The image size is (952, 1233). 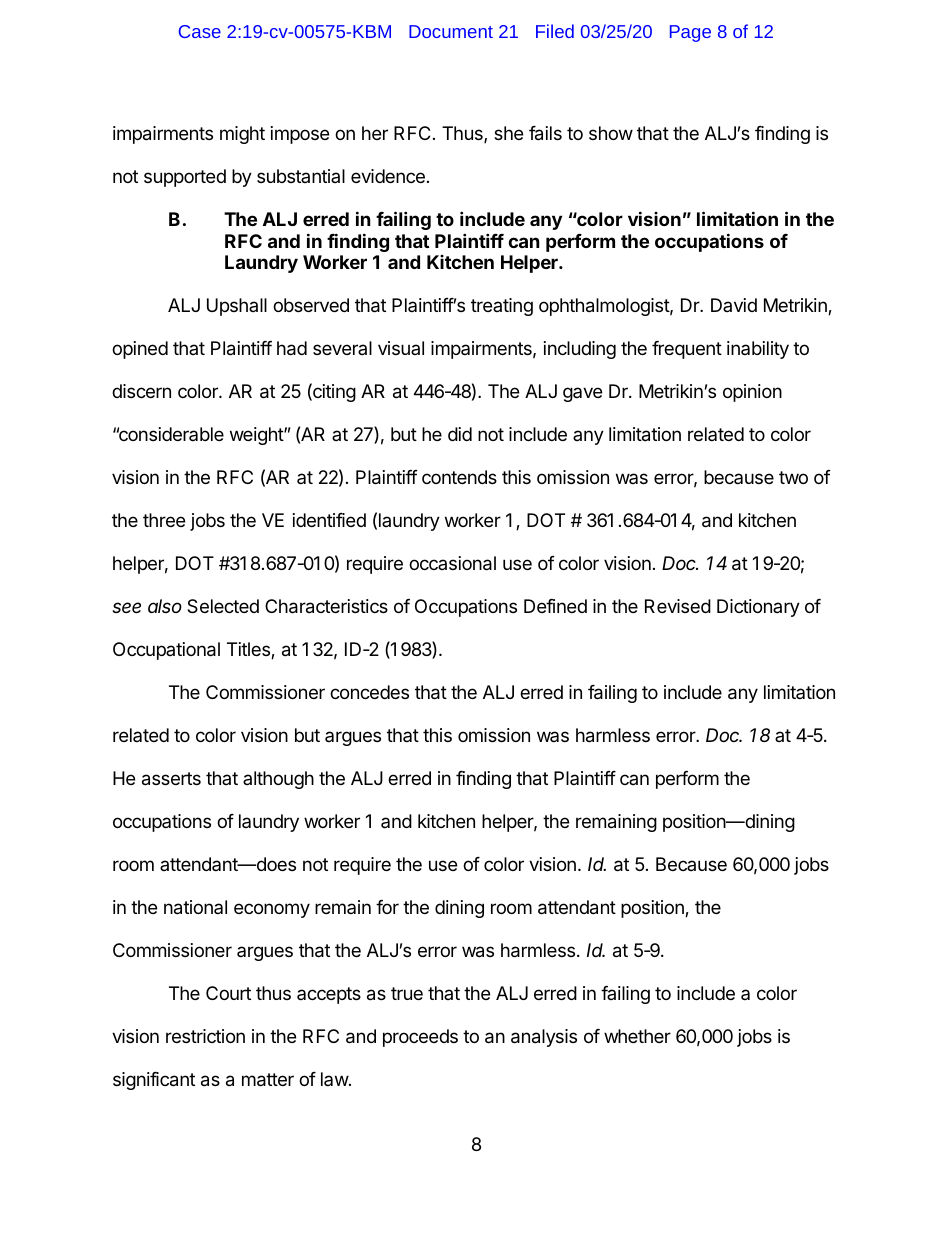 I want to click on Page, so click(x=690, y=33).
